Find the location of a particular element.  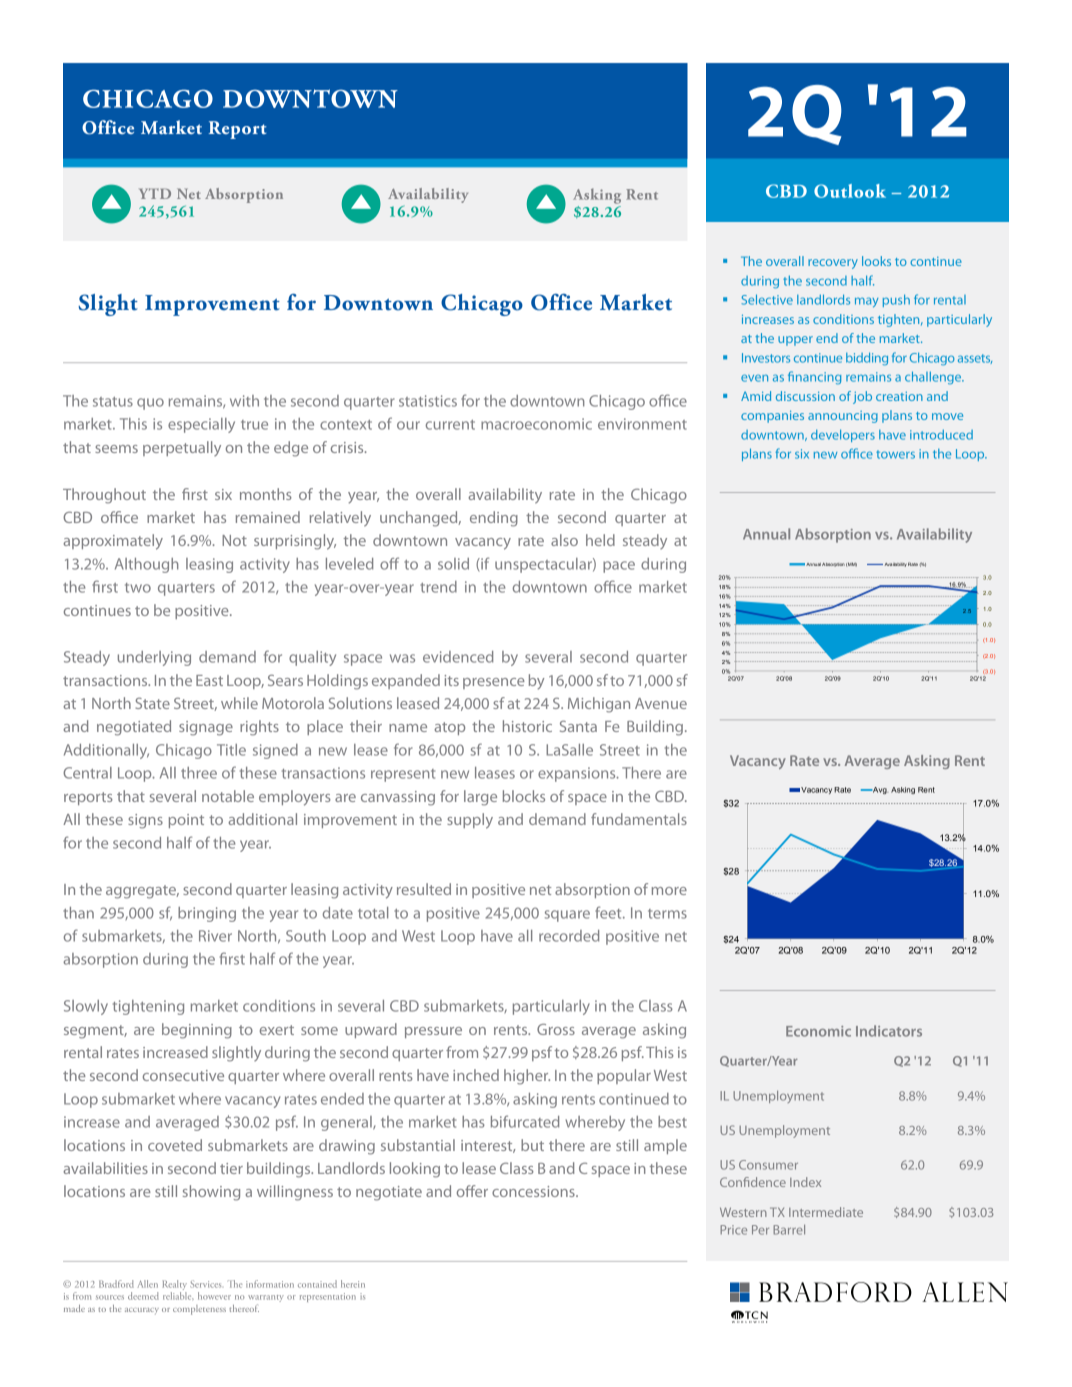

historic is located at coordinates (527, 726).
